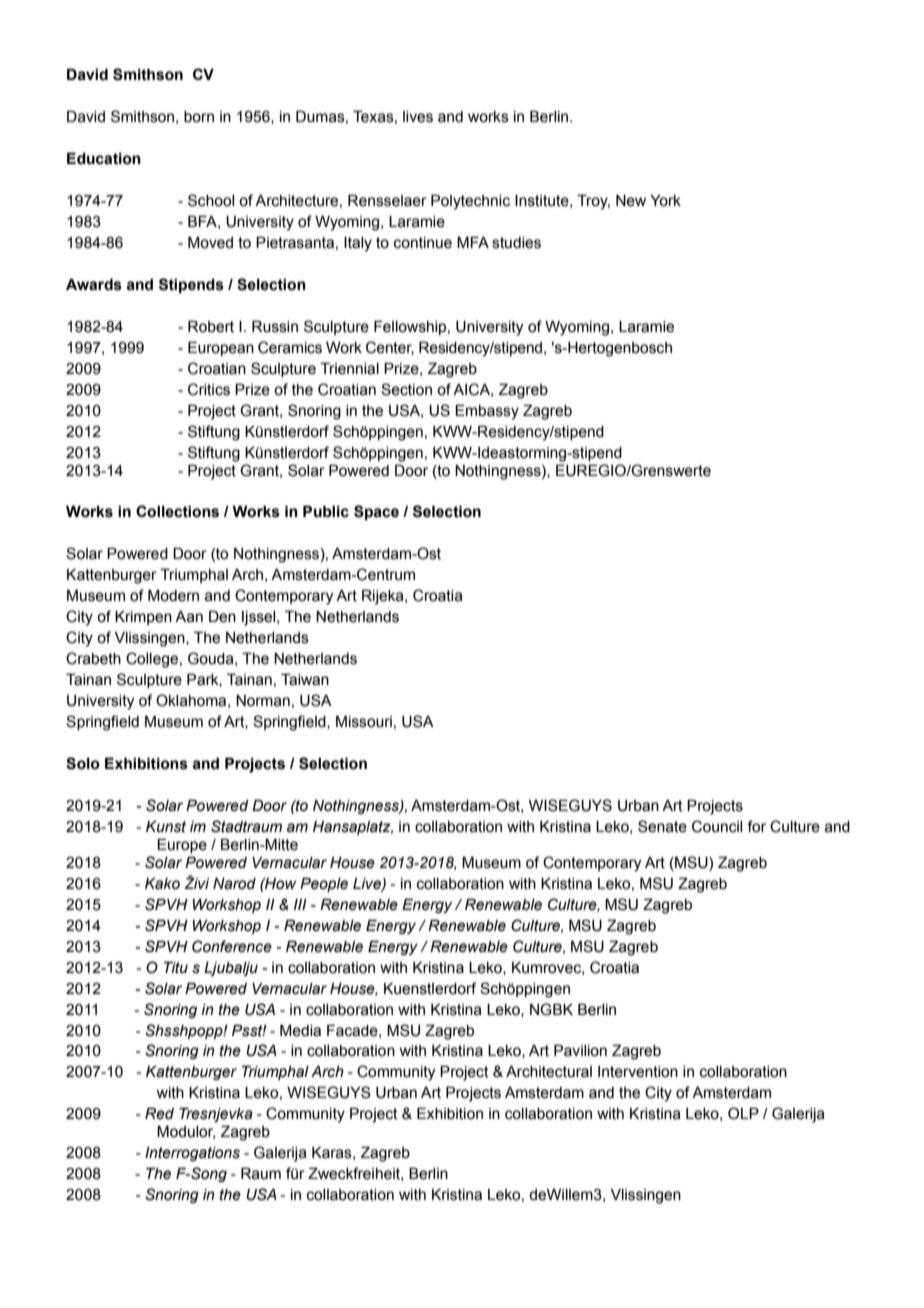 The height and width of the document is (1308, 924). What do you see at coordinates (209, 389) in the document?
I see `Critics` at bounding box center [209, 389].
